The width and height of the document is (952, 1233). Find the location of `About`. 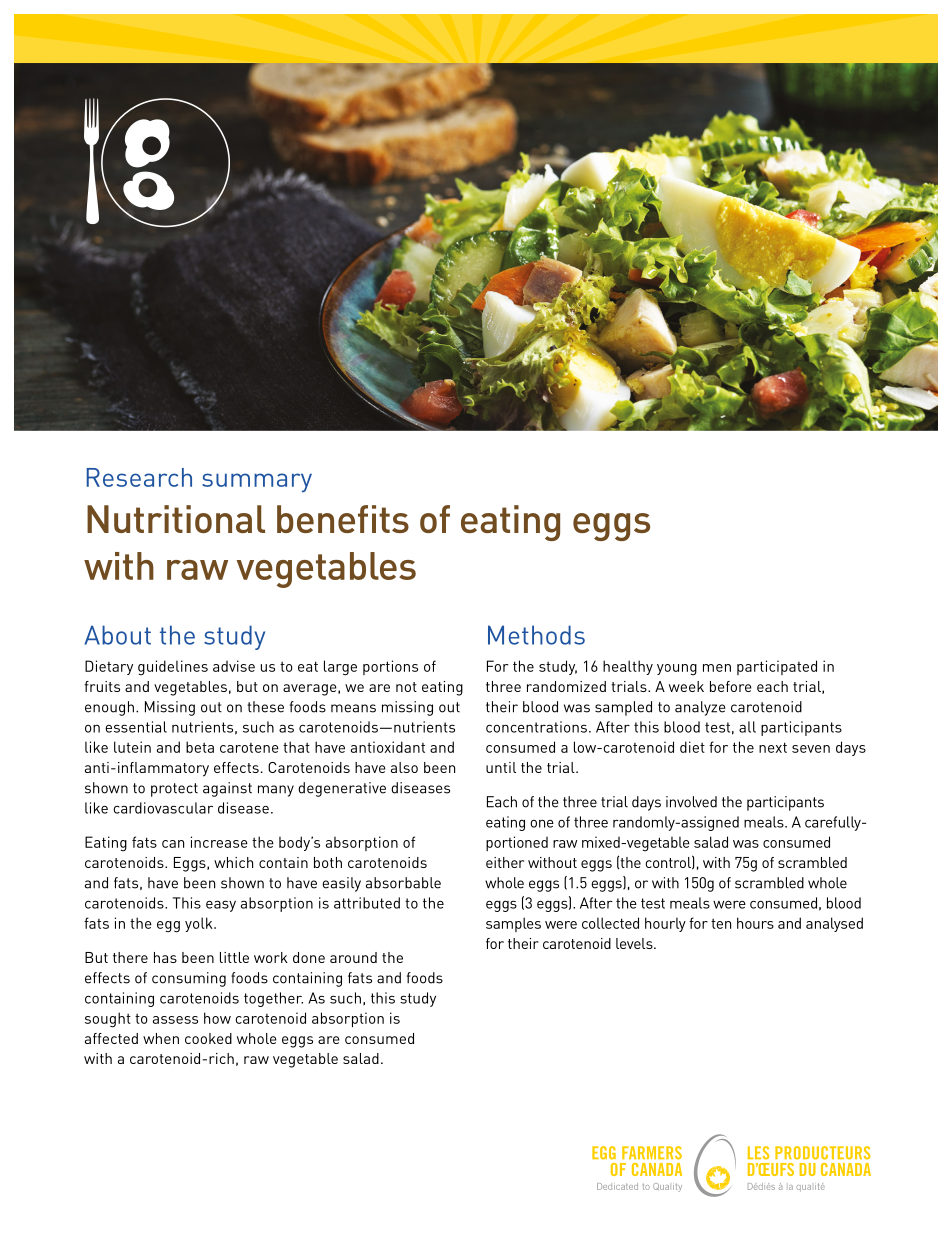

About is located at coordinates (117, 635).
